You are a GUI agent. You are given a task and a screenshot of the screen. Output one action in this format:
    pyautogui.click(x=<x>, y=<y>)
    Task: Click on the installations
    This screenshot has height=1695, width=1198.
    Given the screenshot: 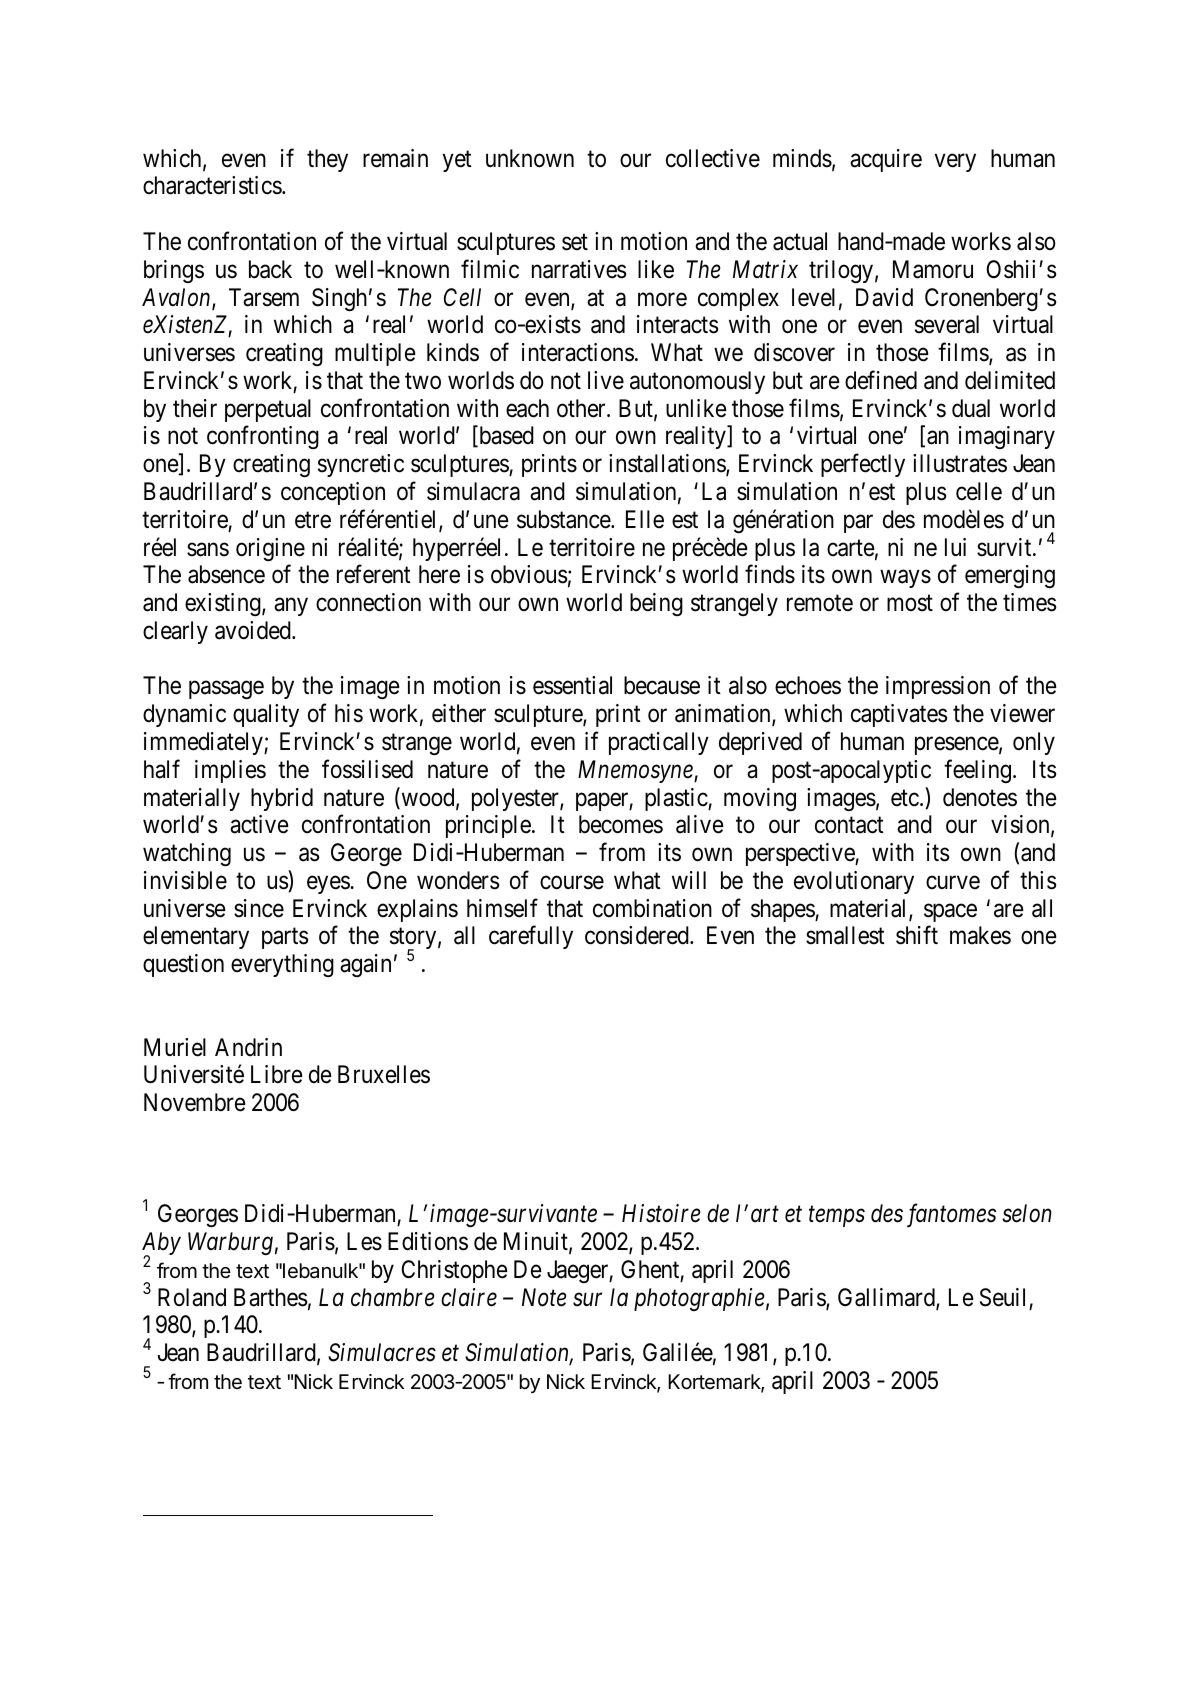 What is the action you would take?
    pyautogui.click(x=668, y=464)
